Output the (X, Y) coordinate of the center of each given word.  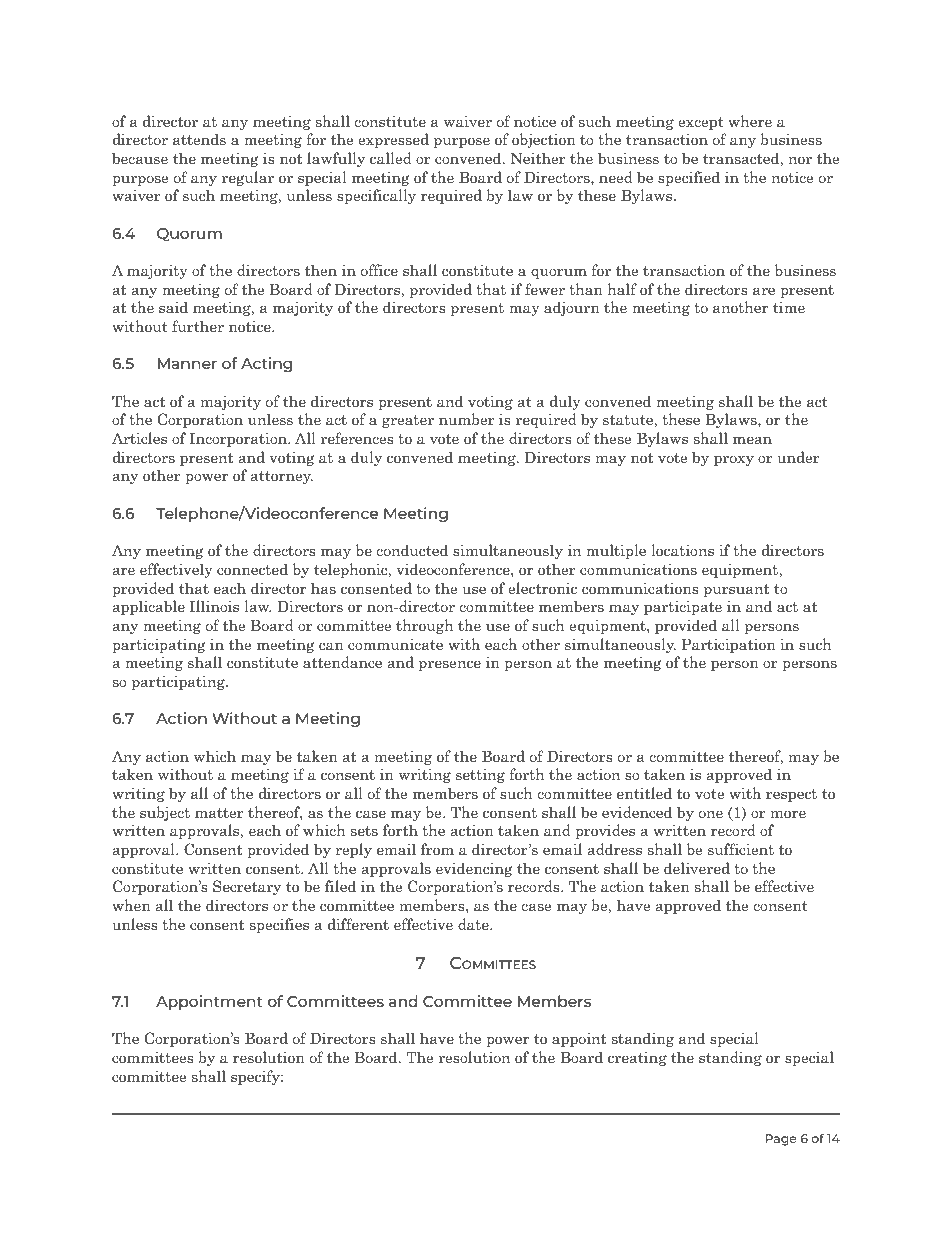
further (198, 326)
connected (252, 569)
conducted (412, 550)
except (701, 123)
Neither (538, 158)
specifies (279, 925)
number (467, 419)
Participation (729, 645)
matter (219, 813)
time (789, 307)
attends (199, 139)
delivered (697, 868)
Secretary (247, 887)
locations (682, 550)
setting (480, 775)
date (474, 924)
